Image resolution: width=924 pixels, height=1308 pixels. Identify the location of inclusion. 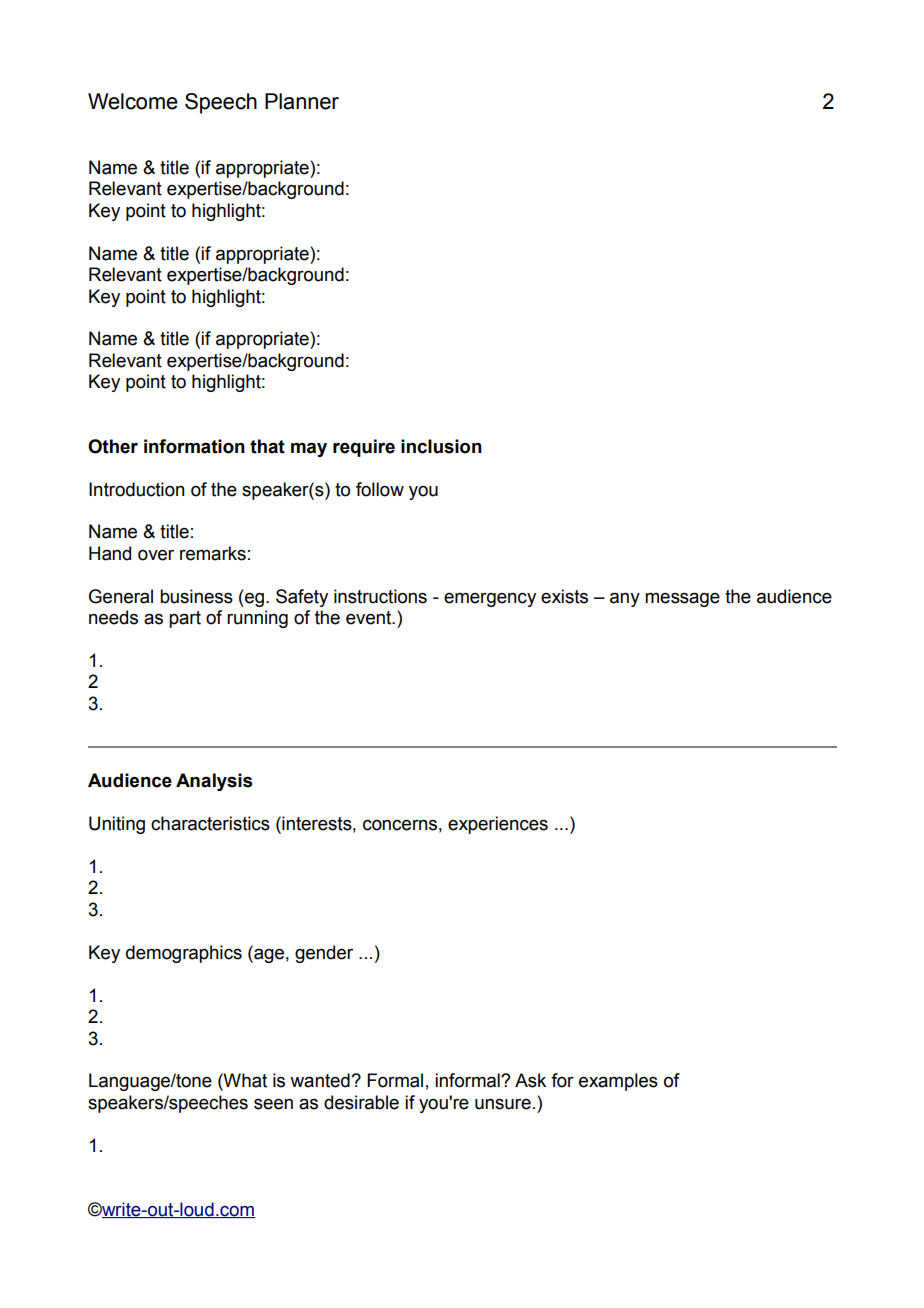
(441, 446).
